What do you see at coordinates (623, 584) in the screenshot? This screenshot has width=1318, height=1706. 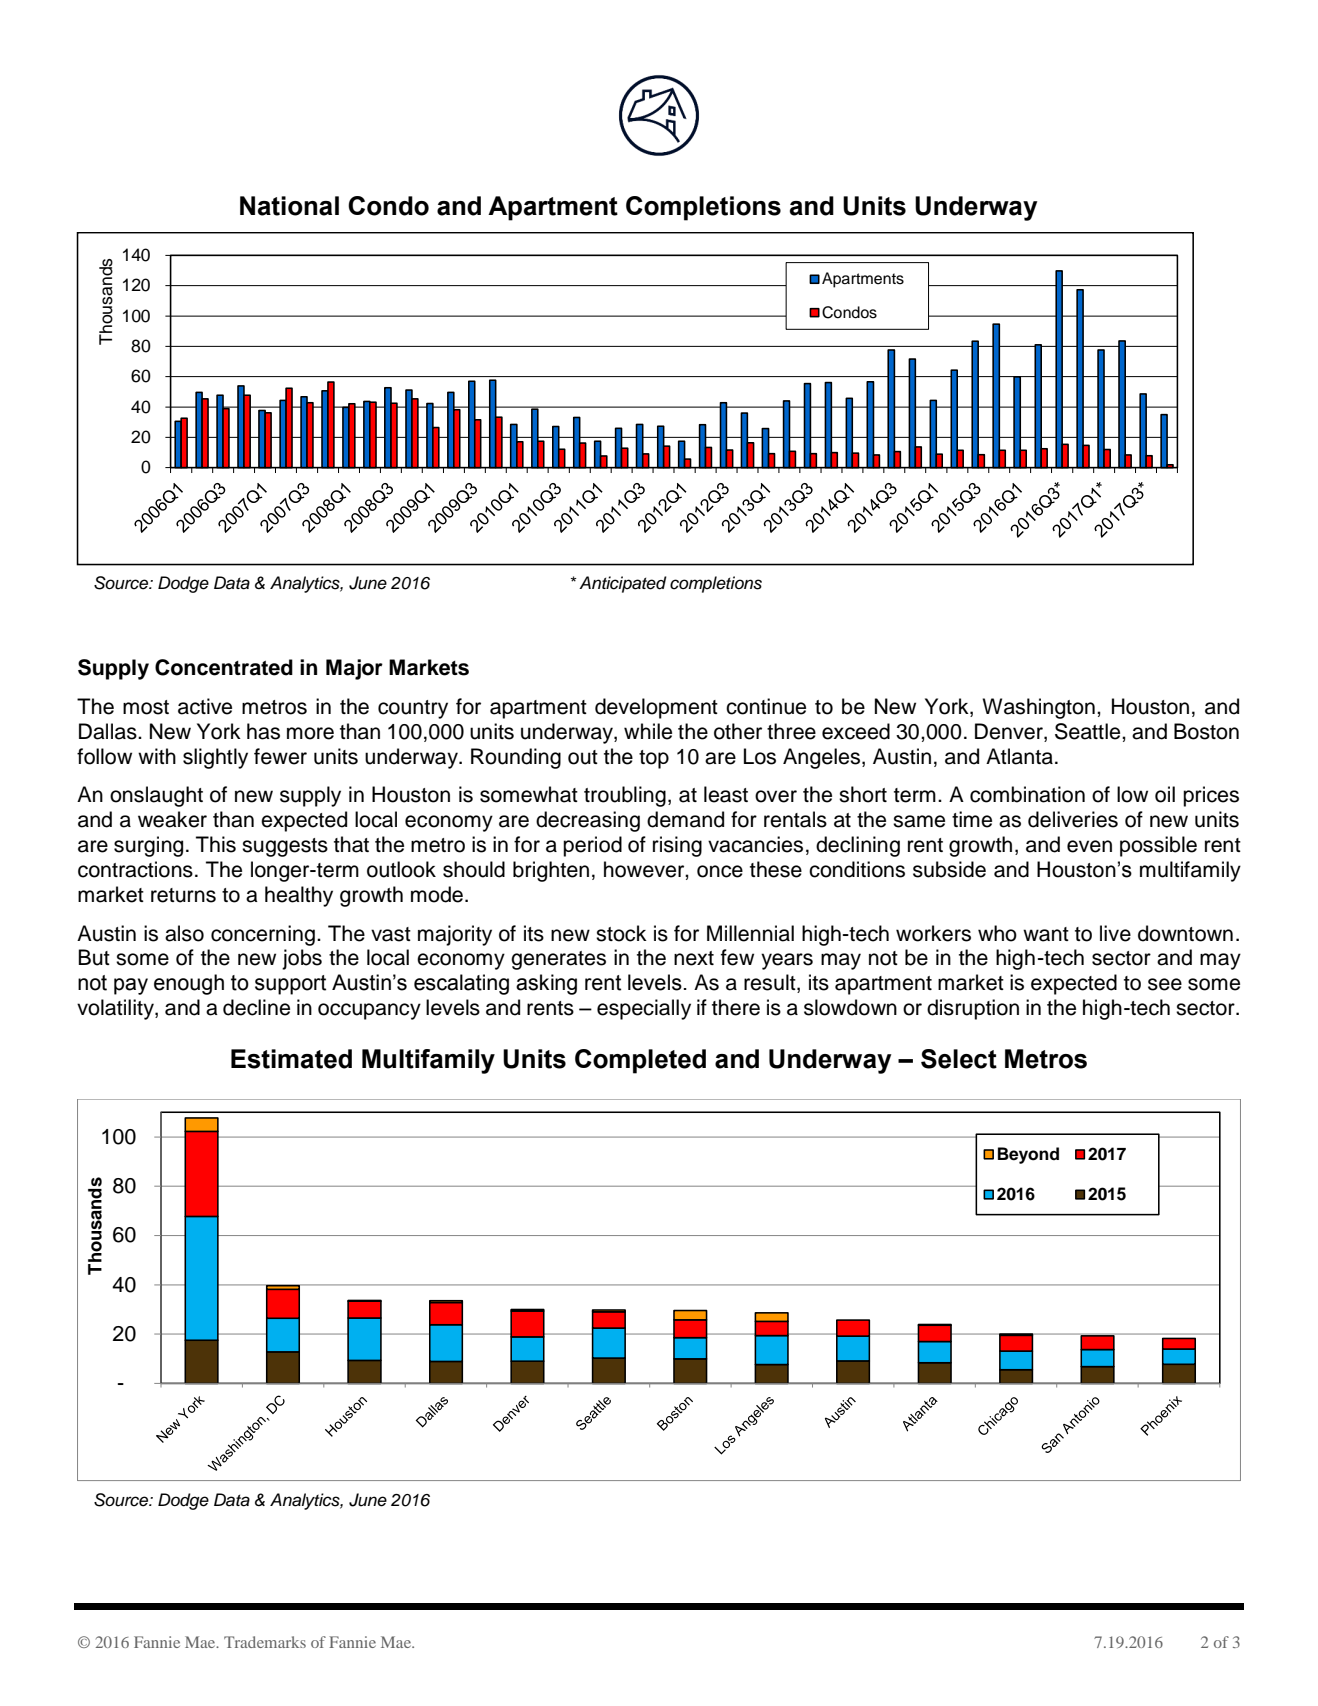 I see `Anticipated` at bounding box center [623, 584].
